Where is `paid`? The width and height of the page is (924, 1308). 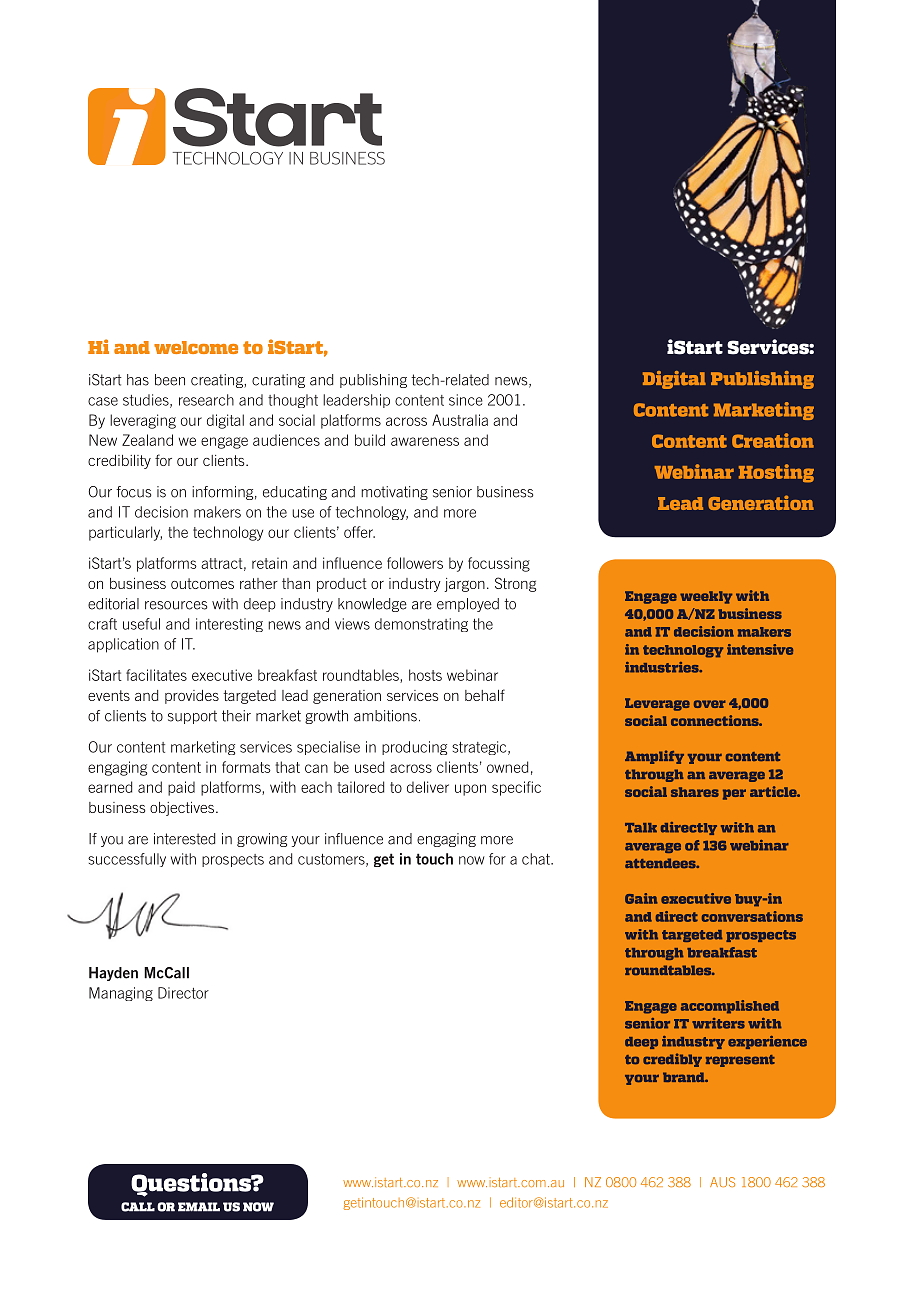 paid is located at coordinates (181, 788).
